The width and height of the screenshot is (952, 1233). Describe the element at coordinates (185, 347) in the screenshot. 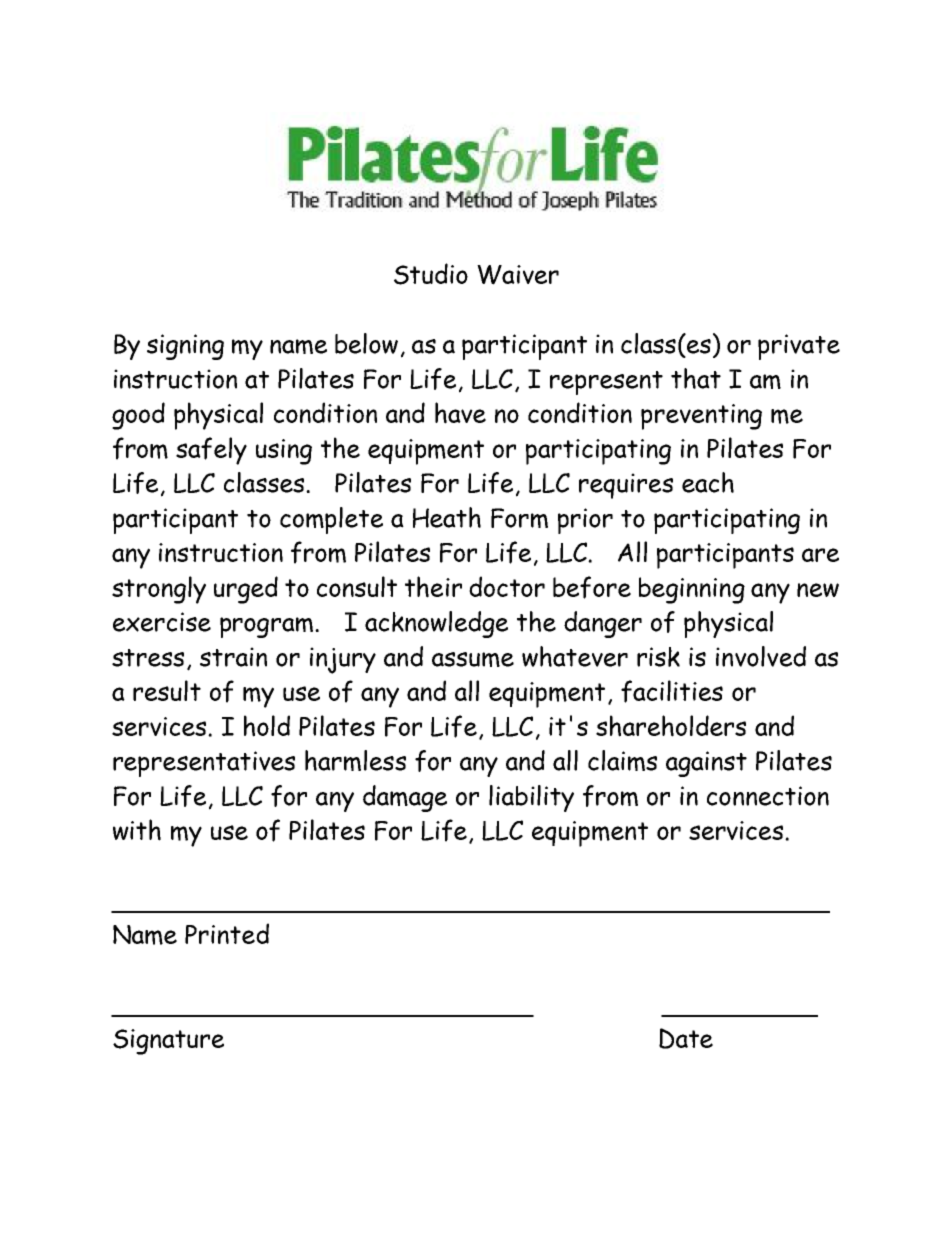

I see `signing` at that location.
